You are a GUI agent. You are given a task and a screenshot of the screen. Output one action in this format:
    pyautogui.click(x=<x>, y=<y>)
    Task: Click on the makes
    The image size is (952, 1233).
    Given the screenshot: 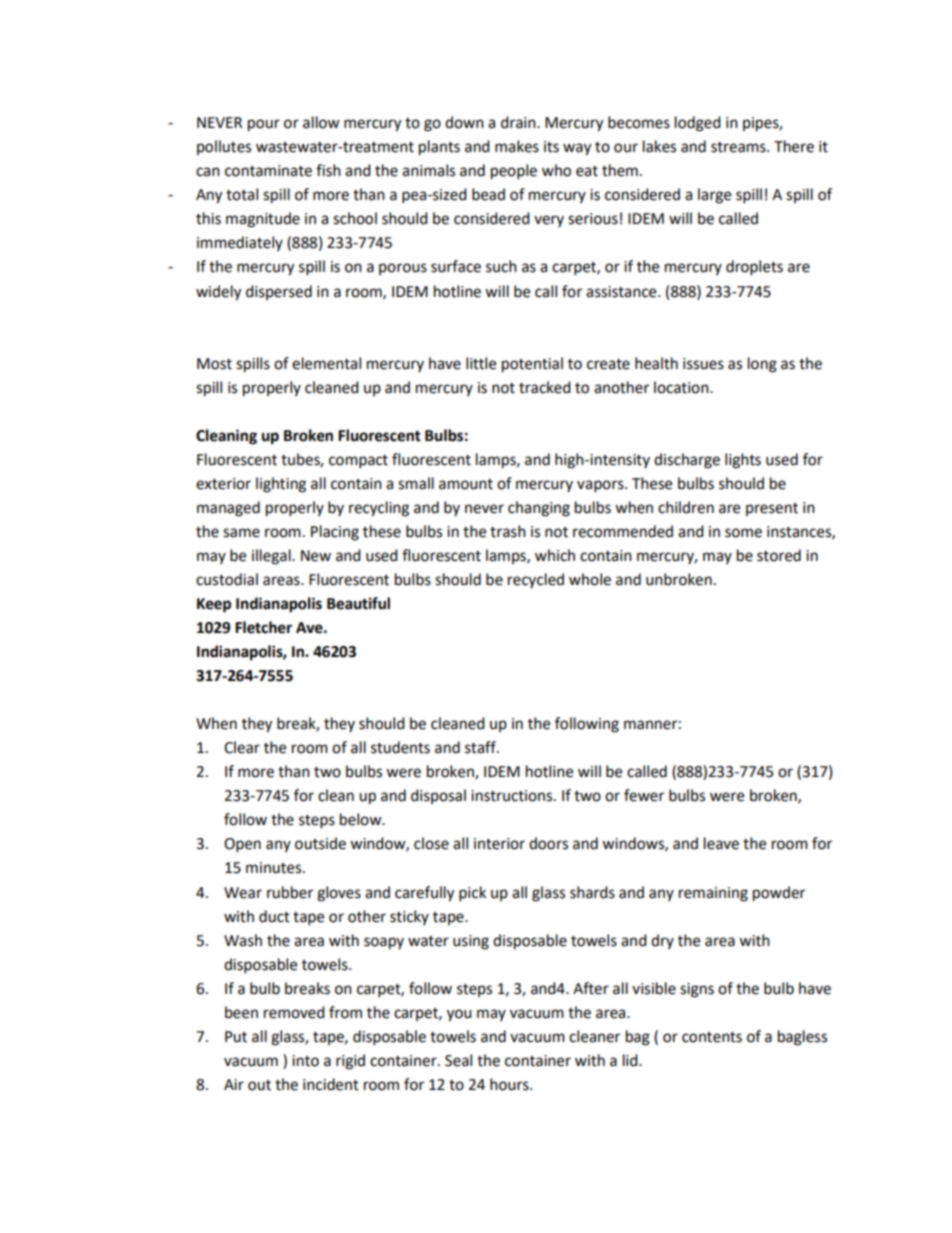 What is the action you would take?
    pyautogui.click(x=517, y=146)
